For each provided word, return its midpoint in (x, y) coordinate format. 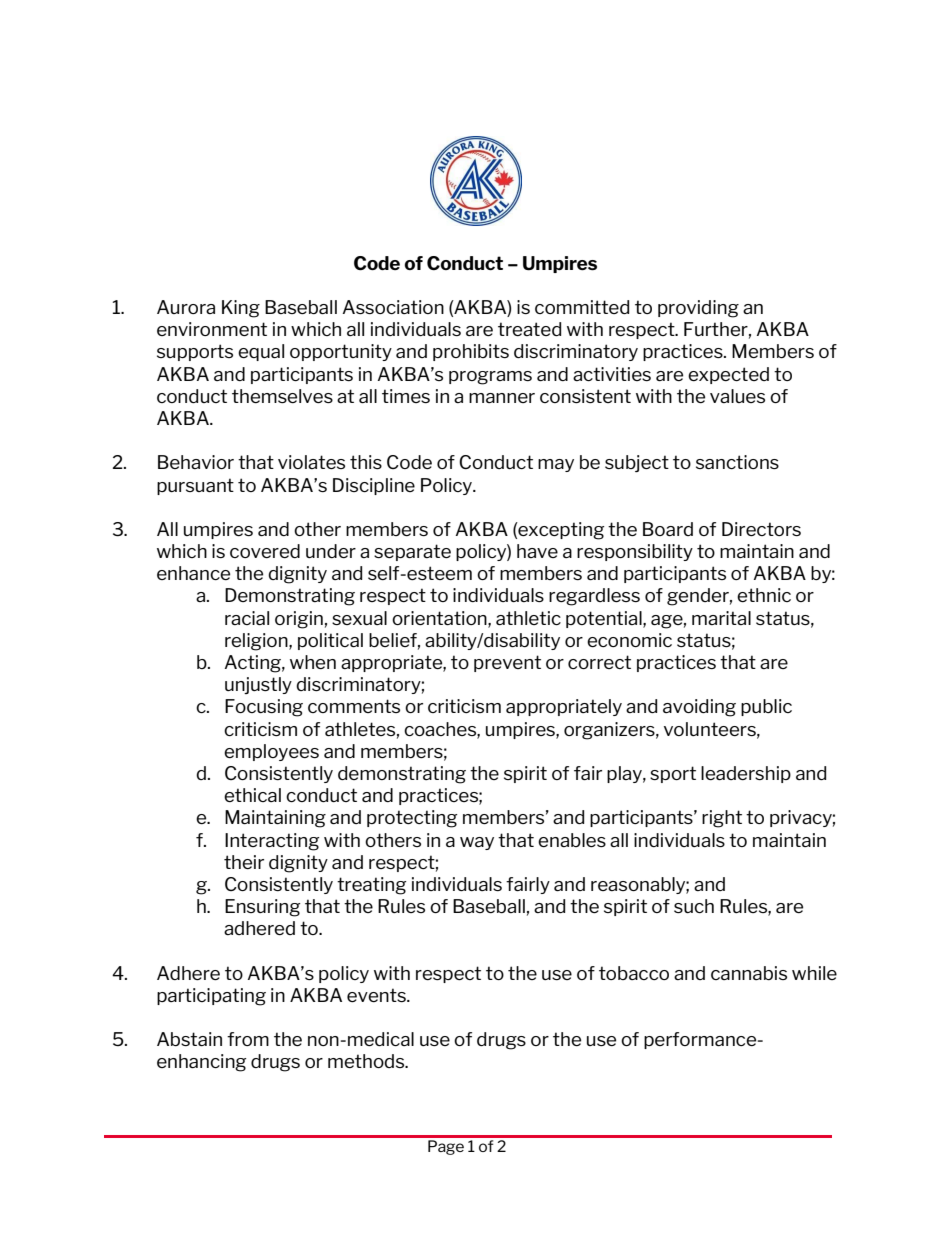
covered (265, 551)
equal (261, 352)
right (722, 819)
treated (529, 329)
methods (367, 1061)
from (248, 1039)
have (537, 551)
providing (698, 309)
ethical (252, 795)
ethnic (764, 595)
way (477, 843)
